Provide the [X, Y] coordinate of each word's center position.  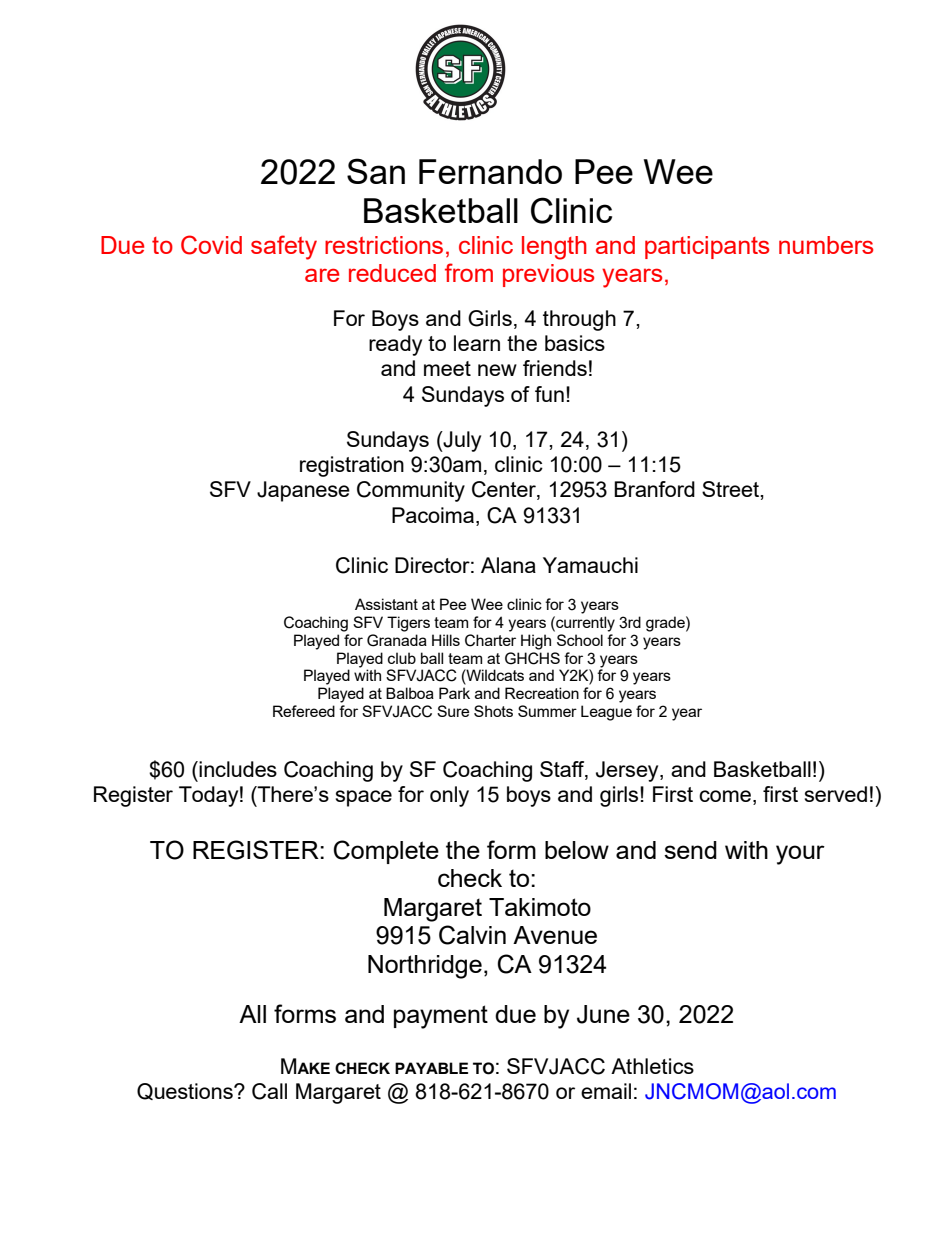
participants [707, 247]
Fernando [490, 171]
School [580, 640]
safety [284, 247]
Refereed [304, 711]
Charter [490, 640]
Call [269, 1091]
